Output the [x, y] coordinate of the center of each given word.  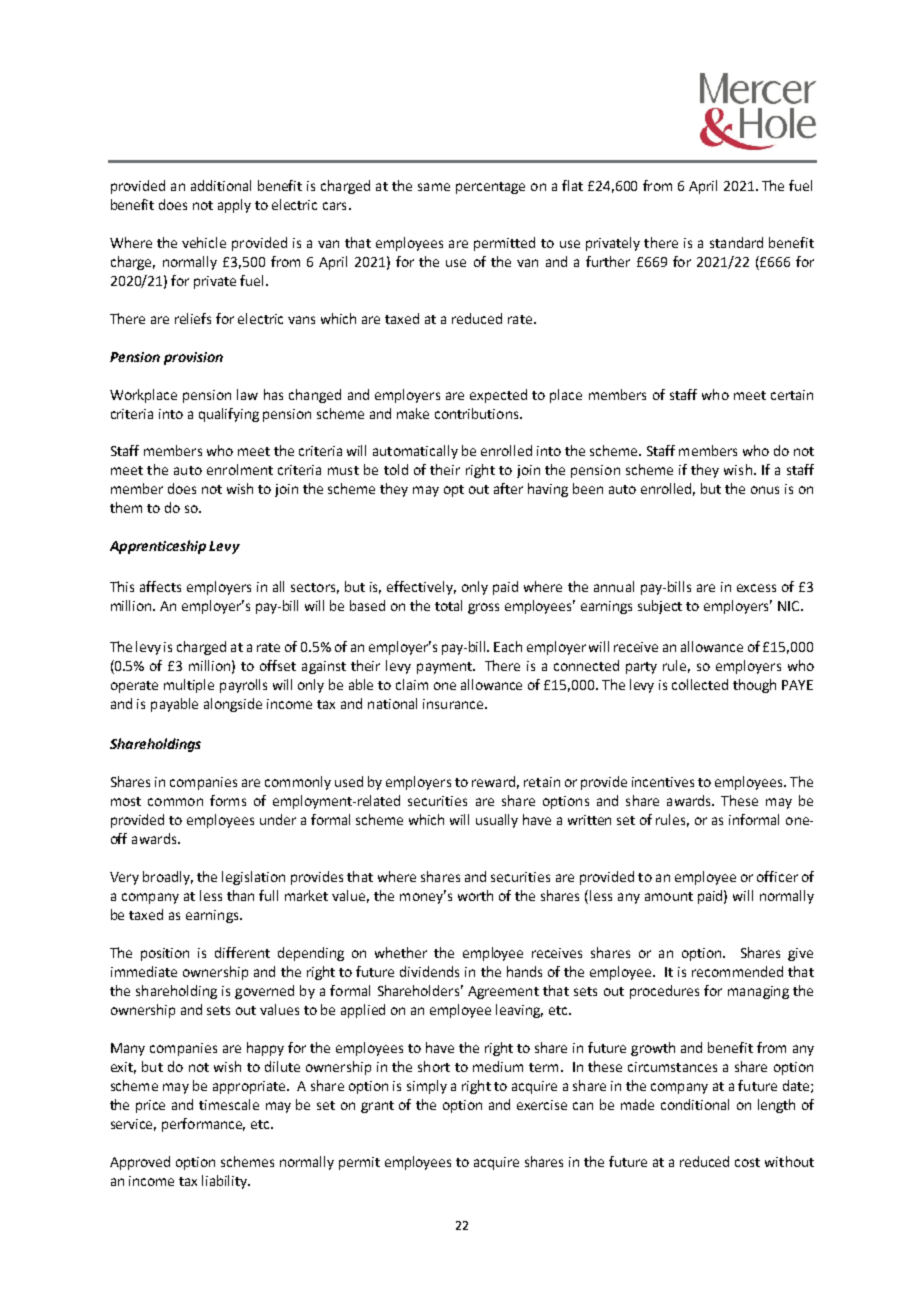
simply [427, 1087]
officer [777, 876]
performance [203, 1125]
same [434, 187]
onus [765, 490]
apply [234, 206]
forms [228, 800]
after [508, 488]
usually [497, 821]
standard [736, 242]
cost [747, 1162]
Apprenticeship [158, 547]
